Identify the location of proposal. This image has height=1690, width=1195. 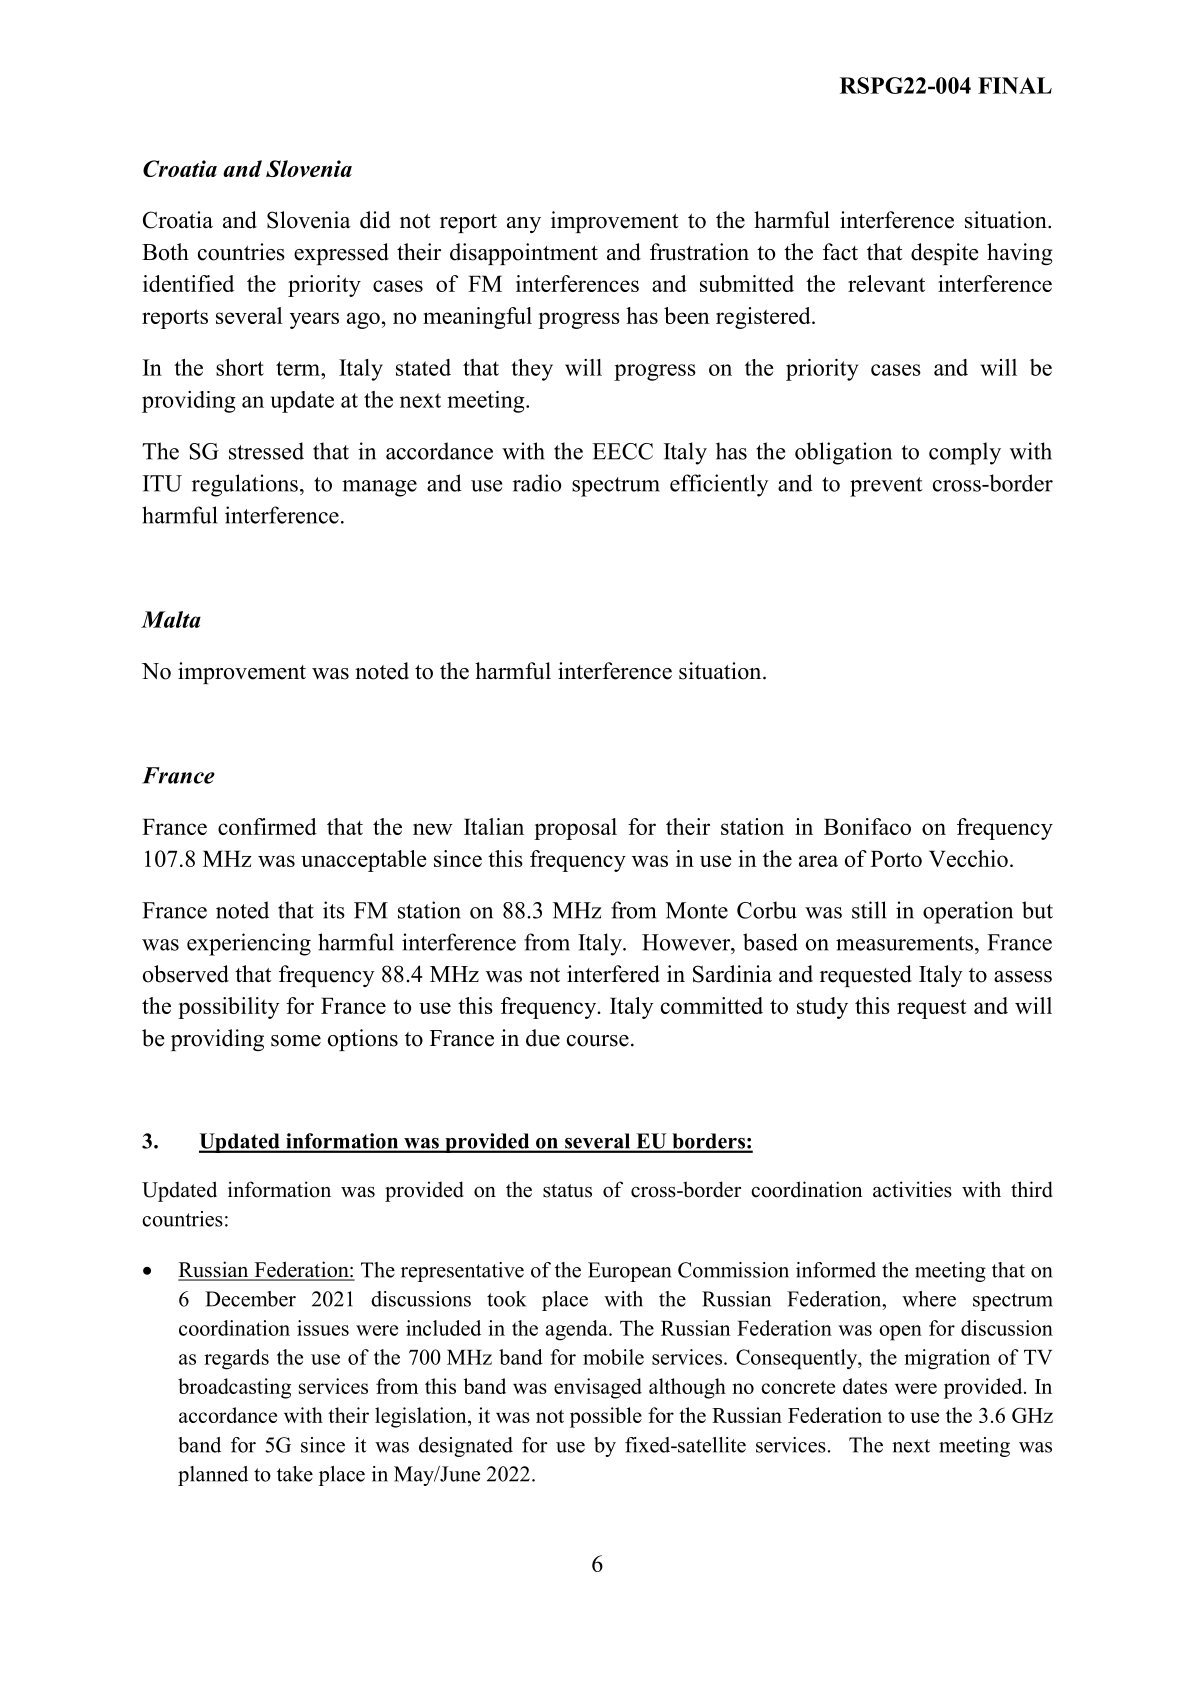
(575, 829).
